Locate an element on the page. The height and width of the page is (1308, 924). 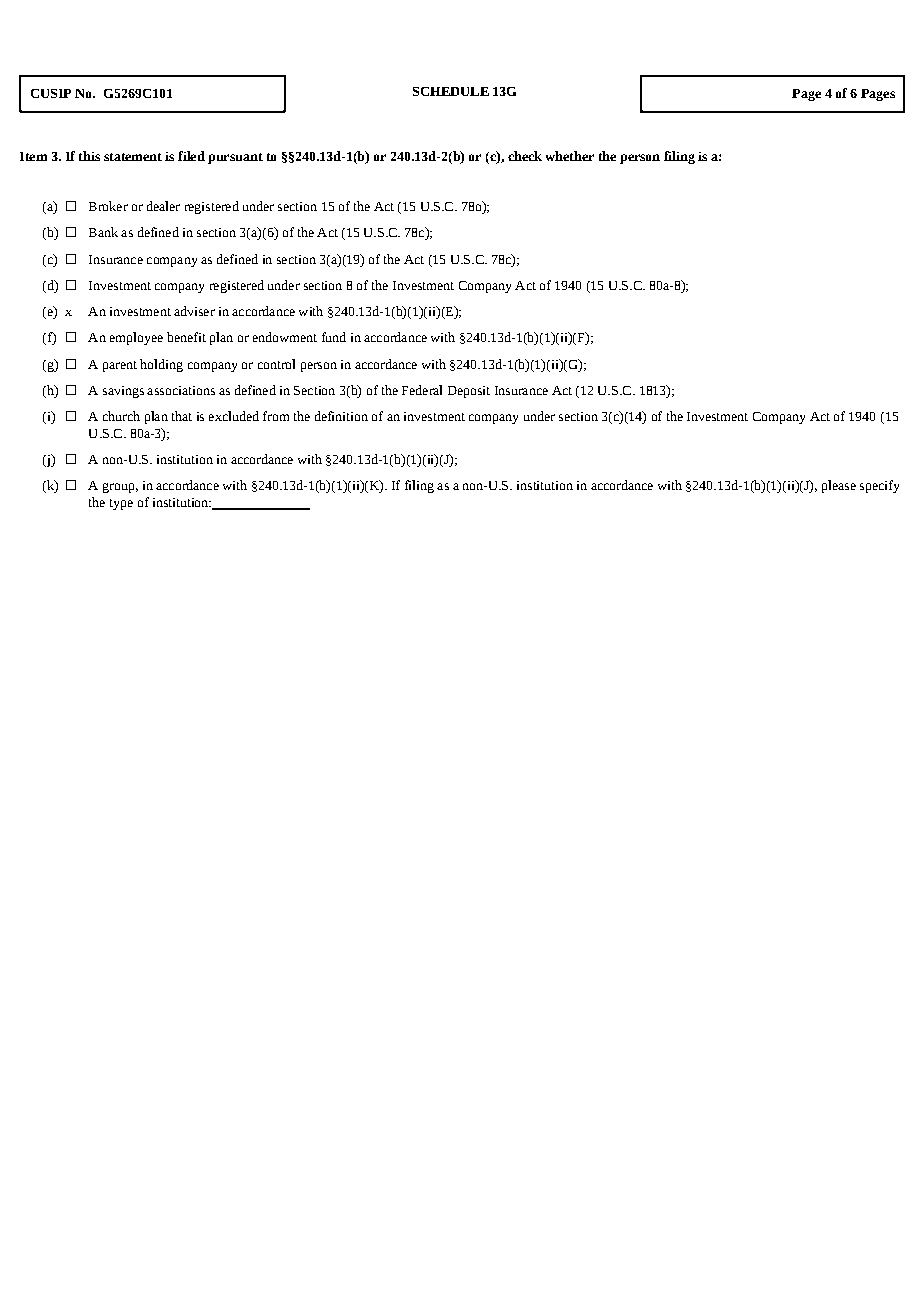
whether is located at coordinates (570, 156).
